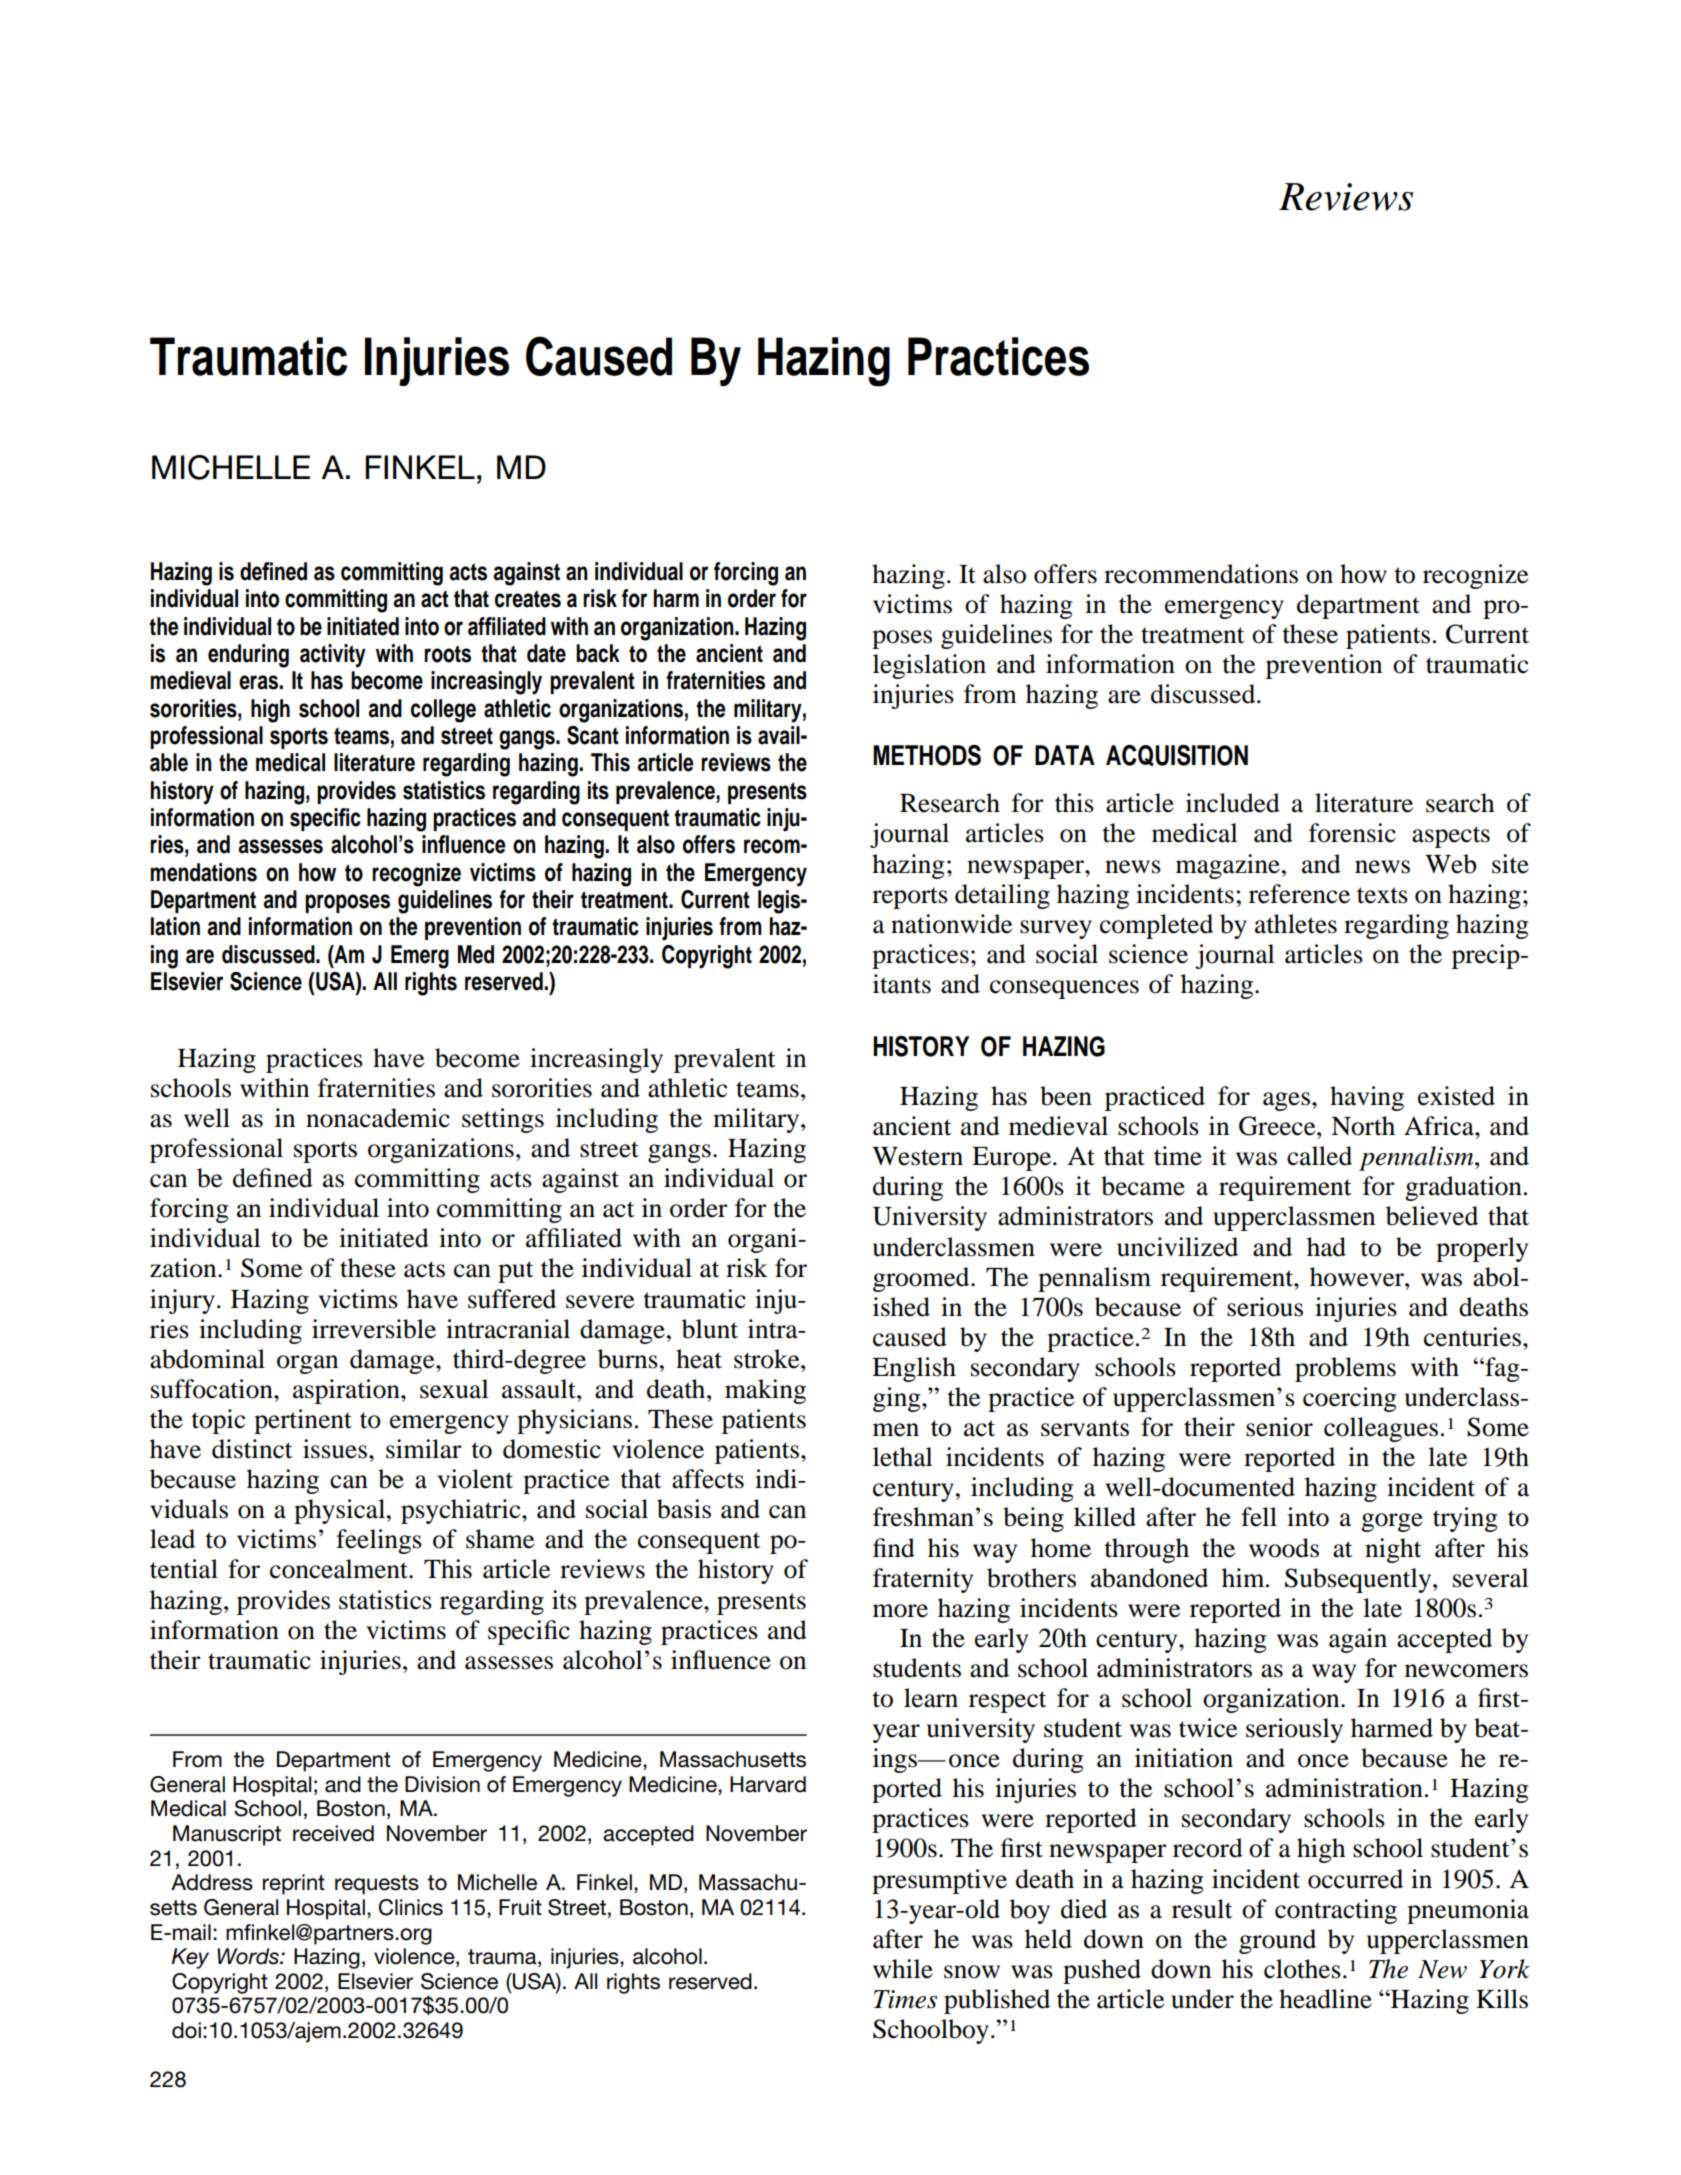 The width and height of the screenshot is (1681, 2175). I want to click on METHODS, so click(927, 755).
